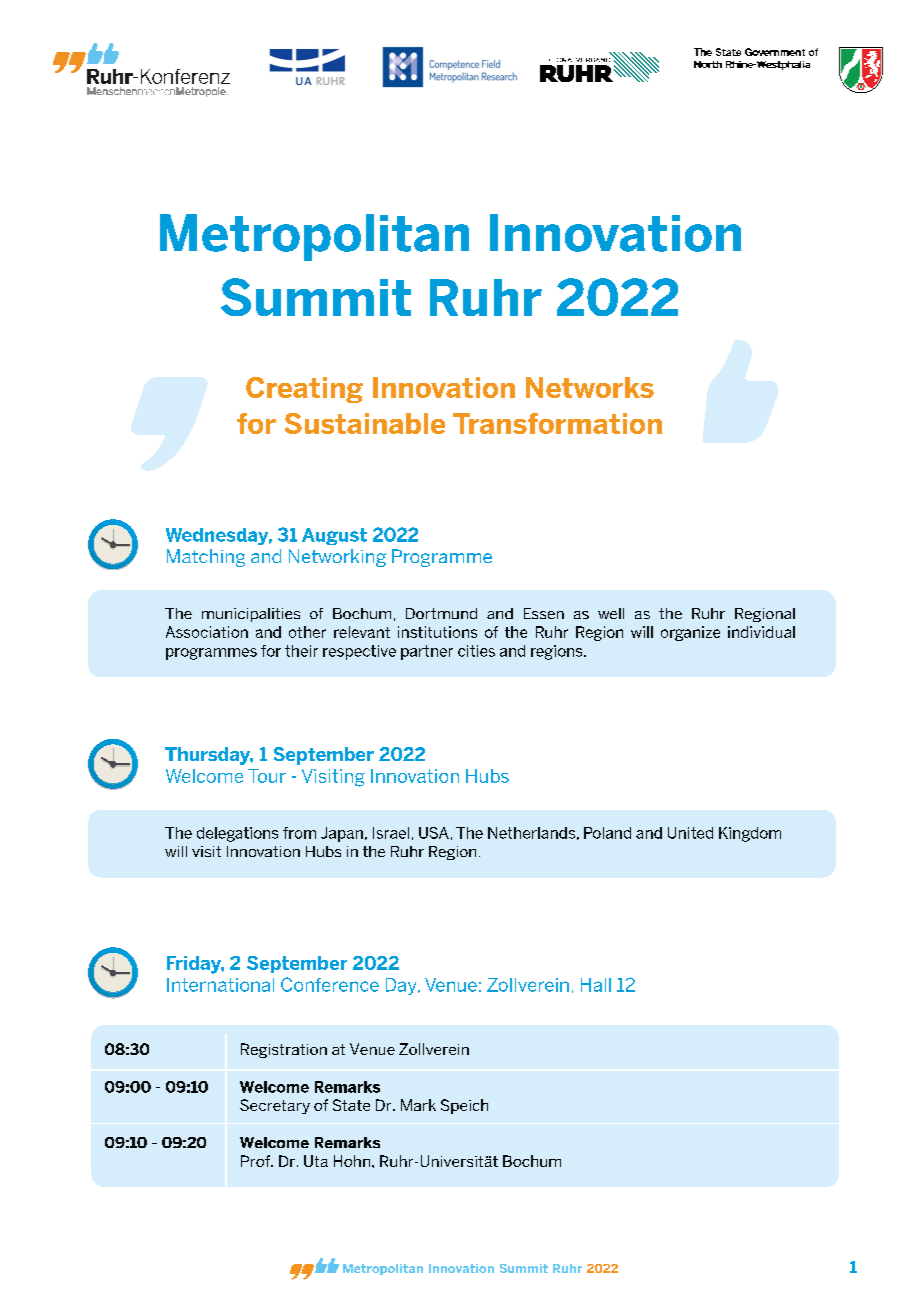  What do you see at coordinates (267, 776) in the screenshot?
I see `Tour` at bounding box center [267, 776].
